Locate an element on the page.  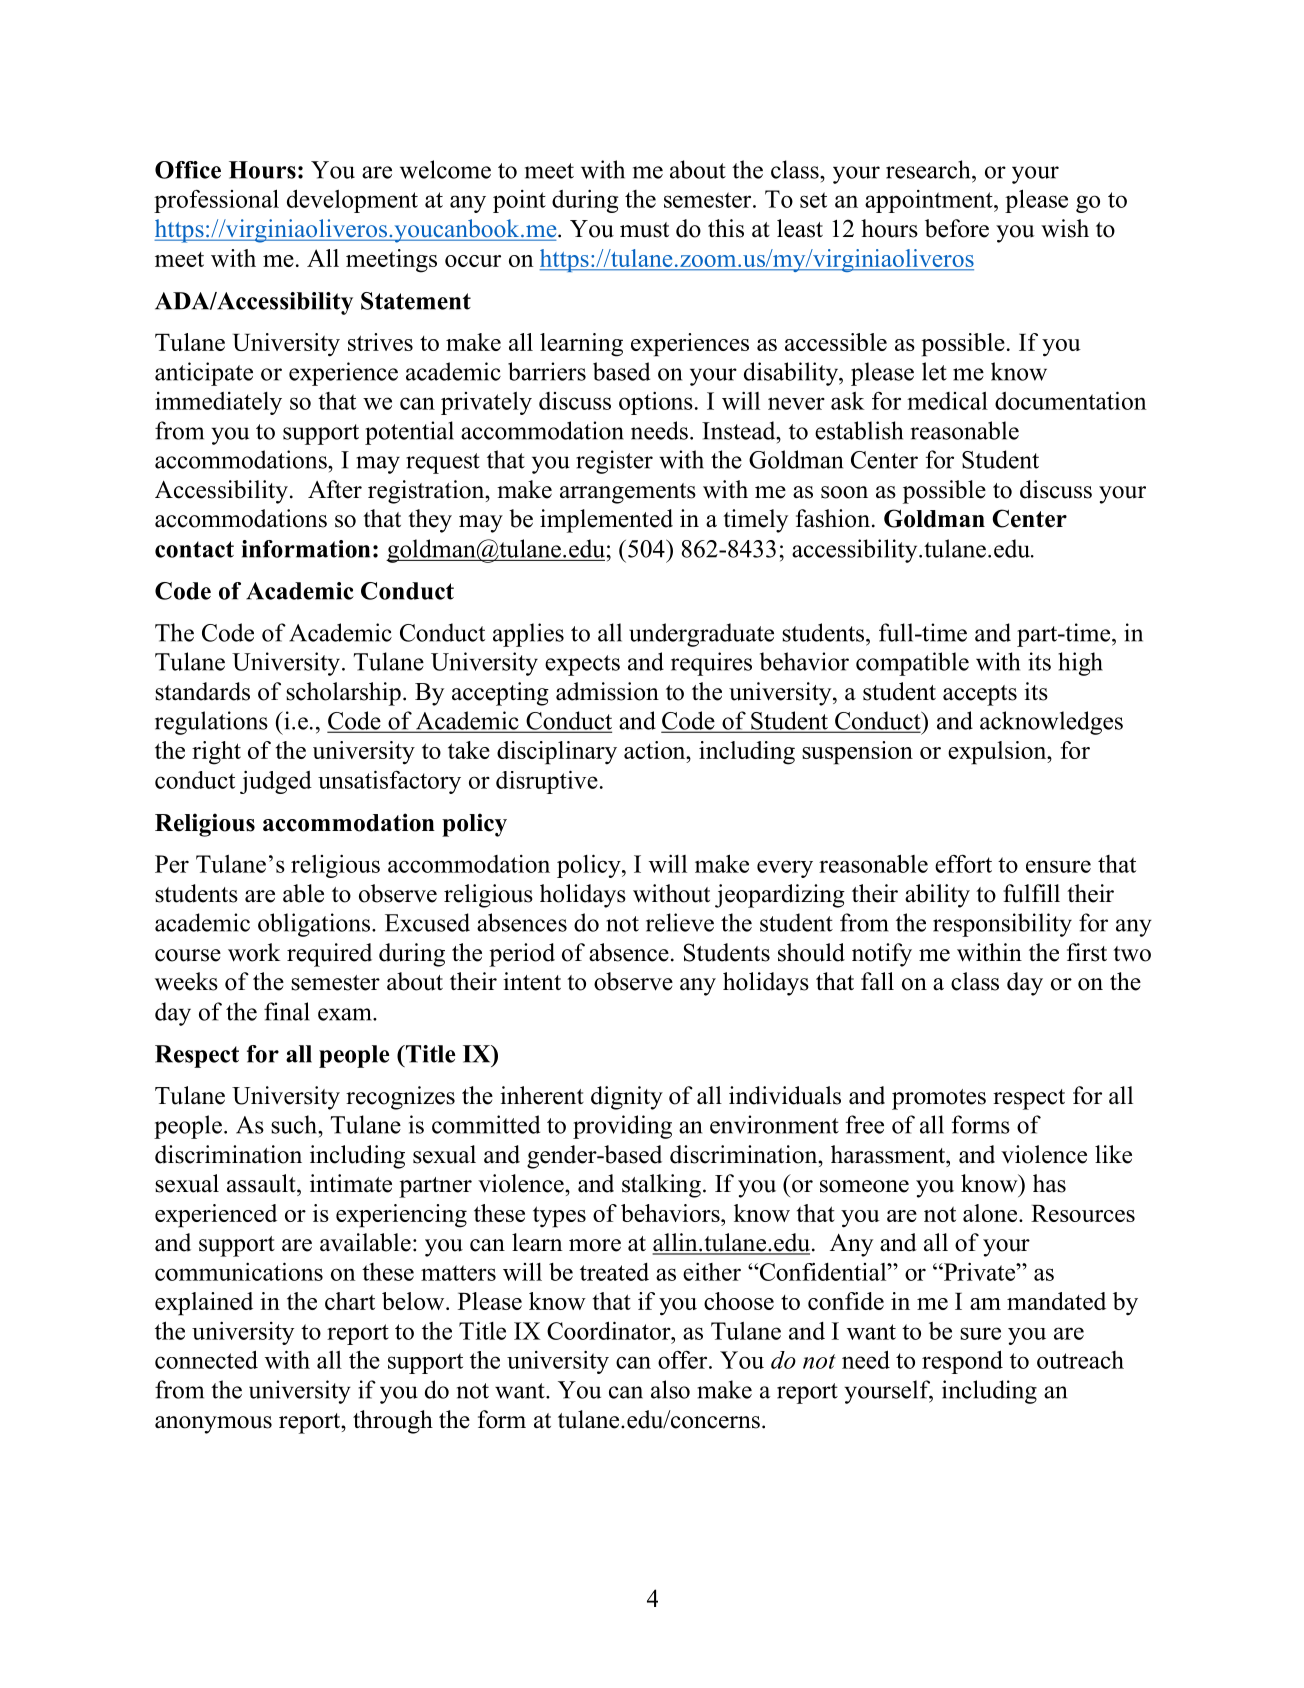
expulsion is located at coordinates (998, 753).
